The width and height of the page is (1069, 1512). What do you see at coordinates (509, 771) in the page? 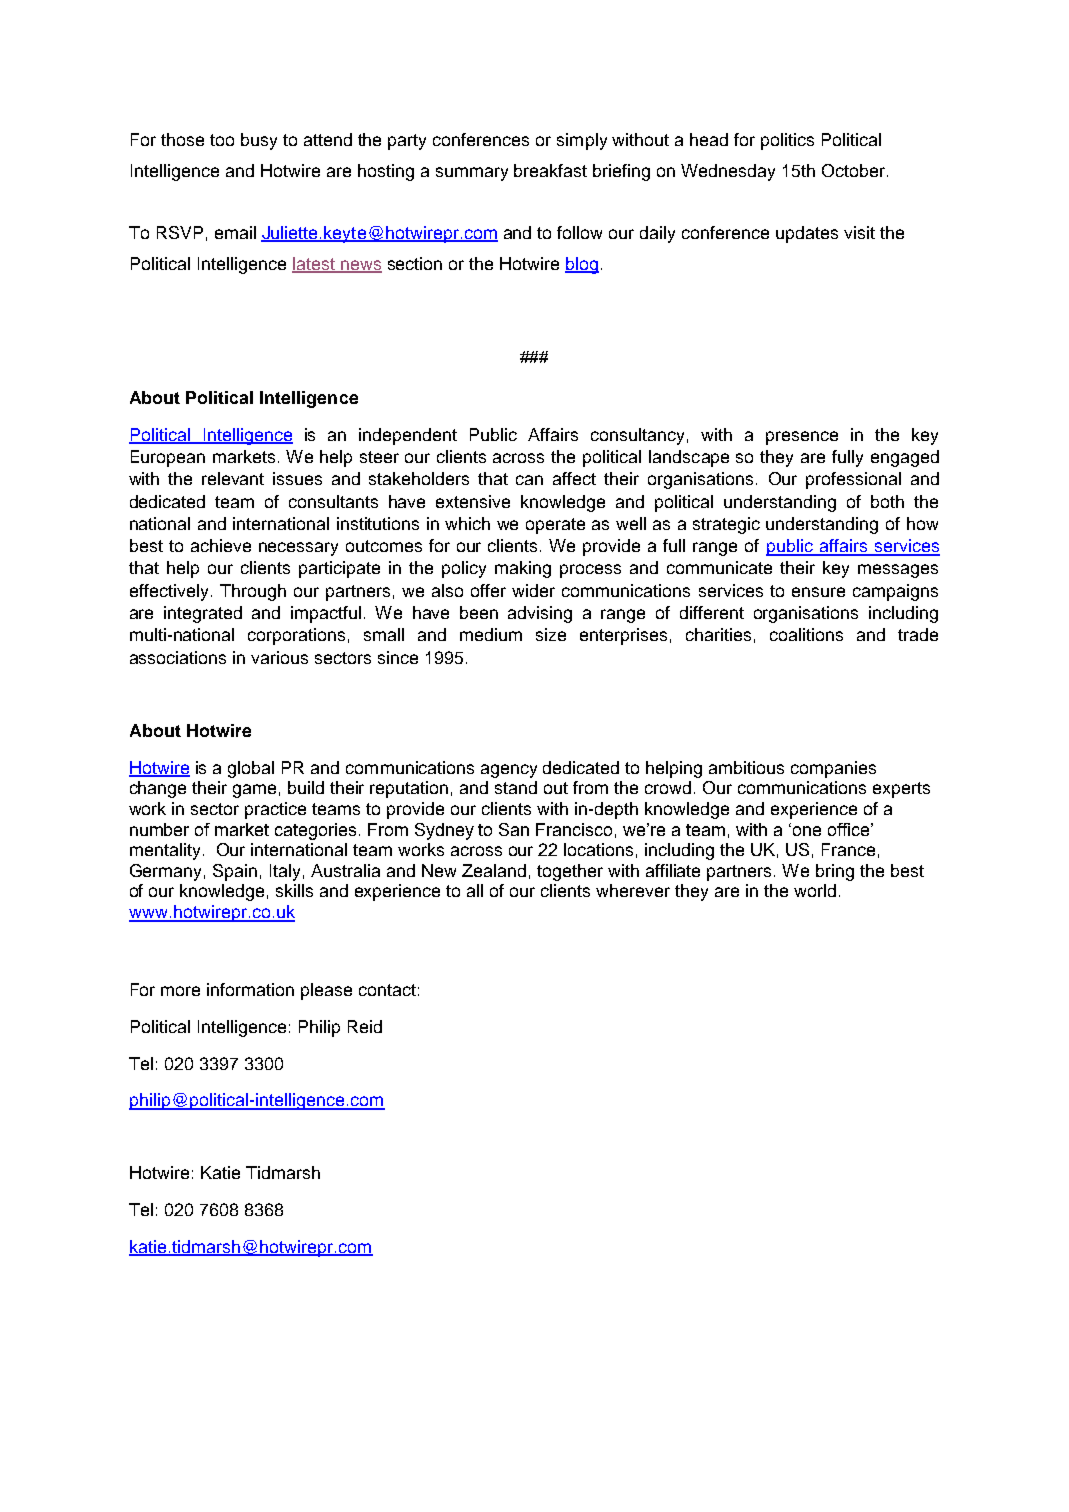
I see `agency` at bounding box center [509, 771].
